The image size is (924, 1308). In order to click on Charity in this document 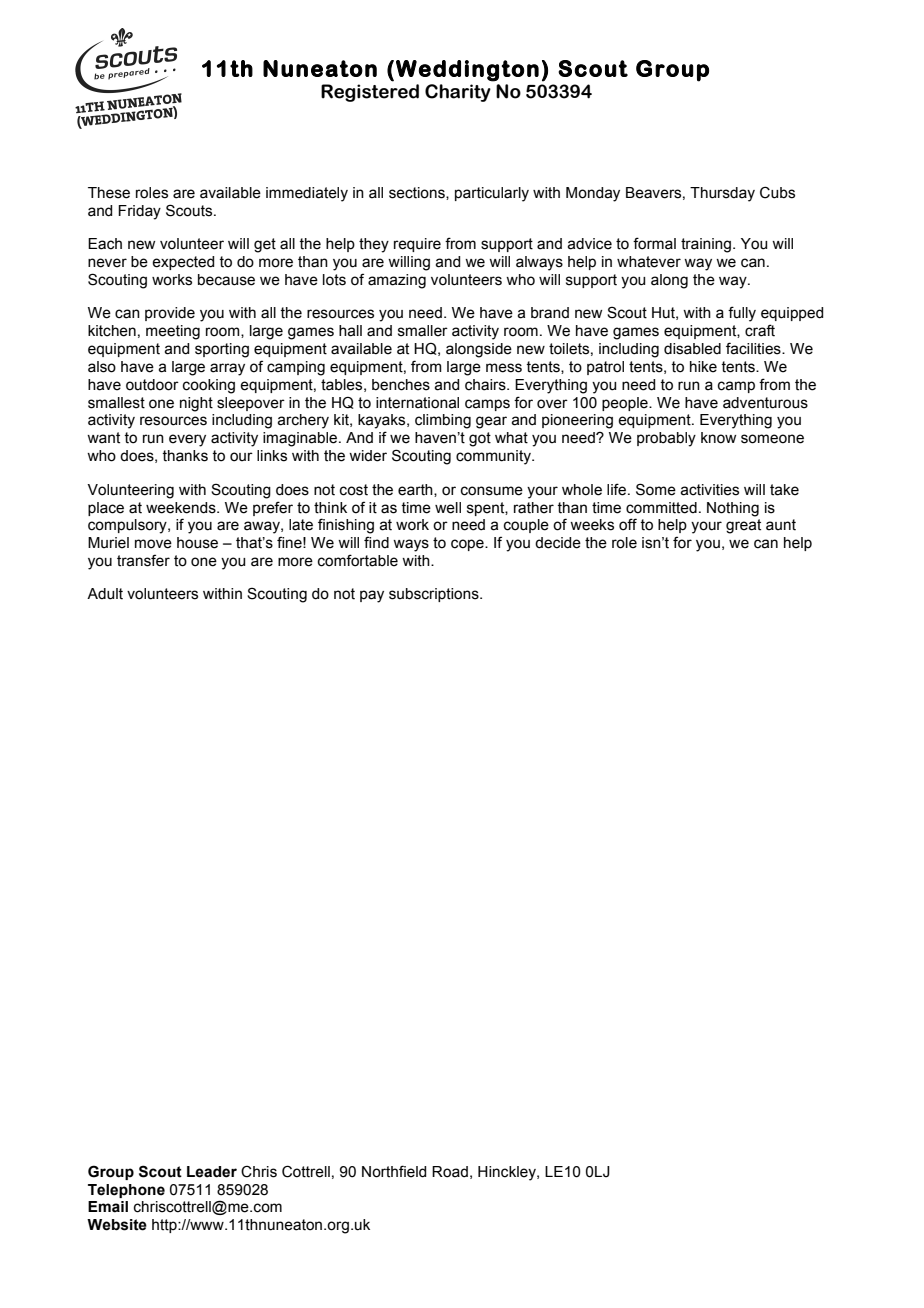, I will do `click(458, 93)`.
